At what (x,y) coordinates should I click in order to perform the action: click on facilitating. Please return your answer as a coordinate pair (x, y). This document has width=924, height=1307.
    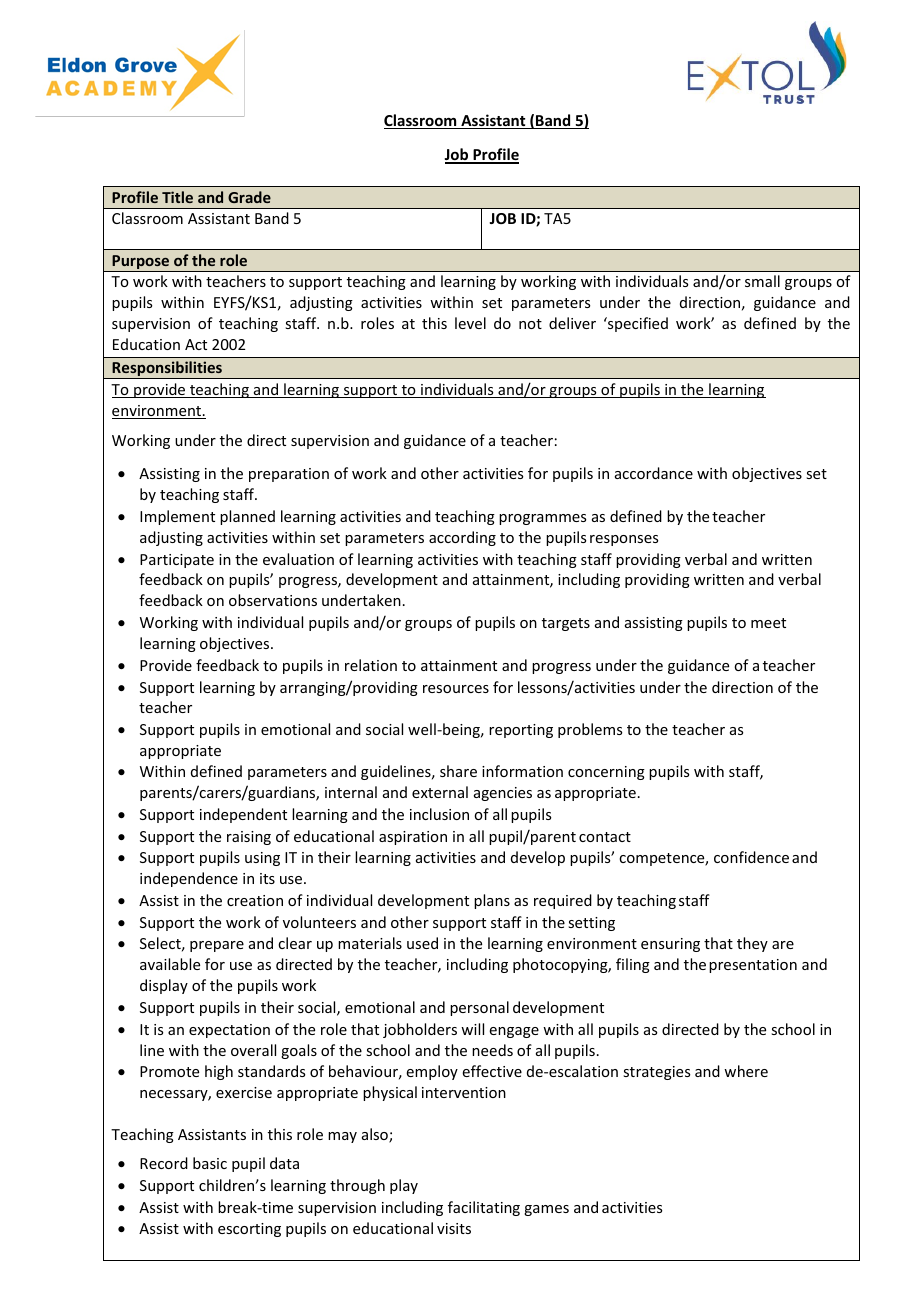
    Looking at the image, I should click on (484, 1208).
